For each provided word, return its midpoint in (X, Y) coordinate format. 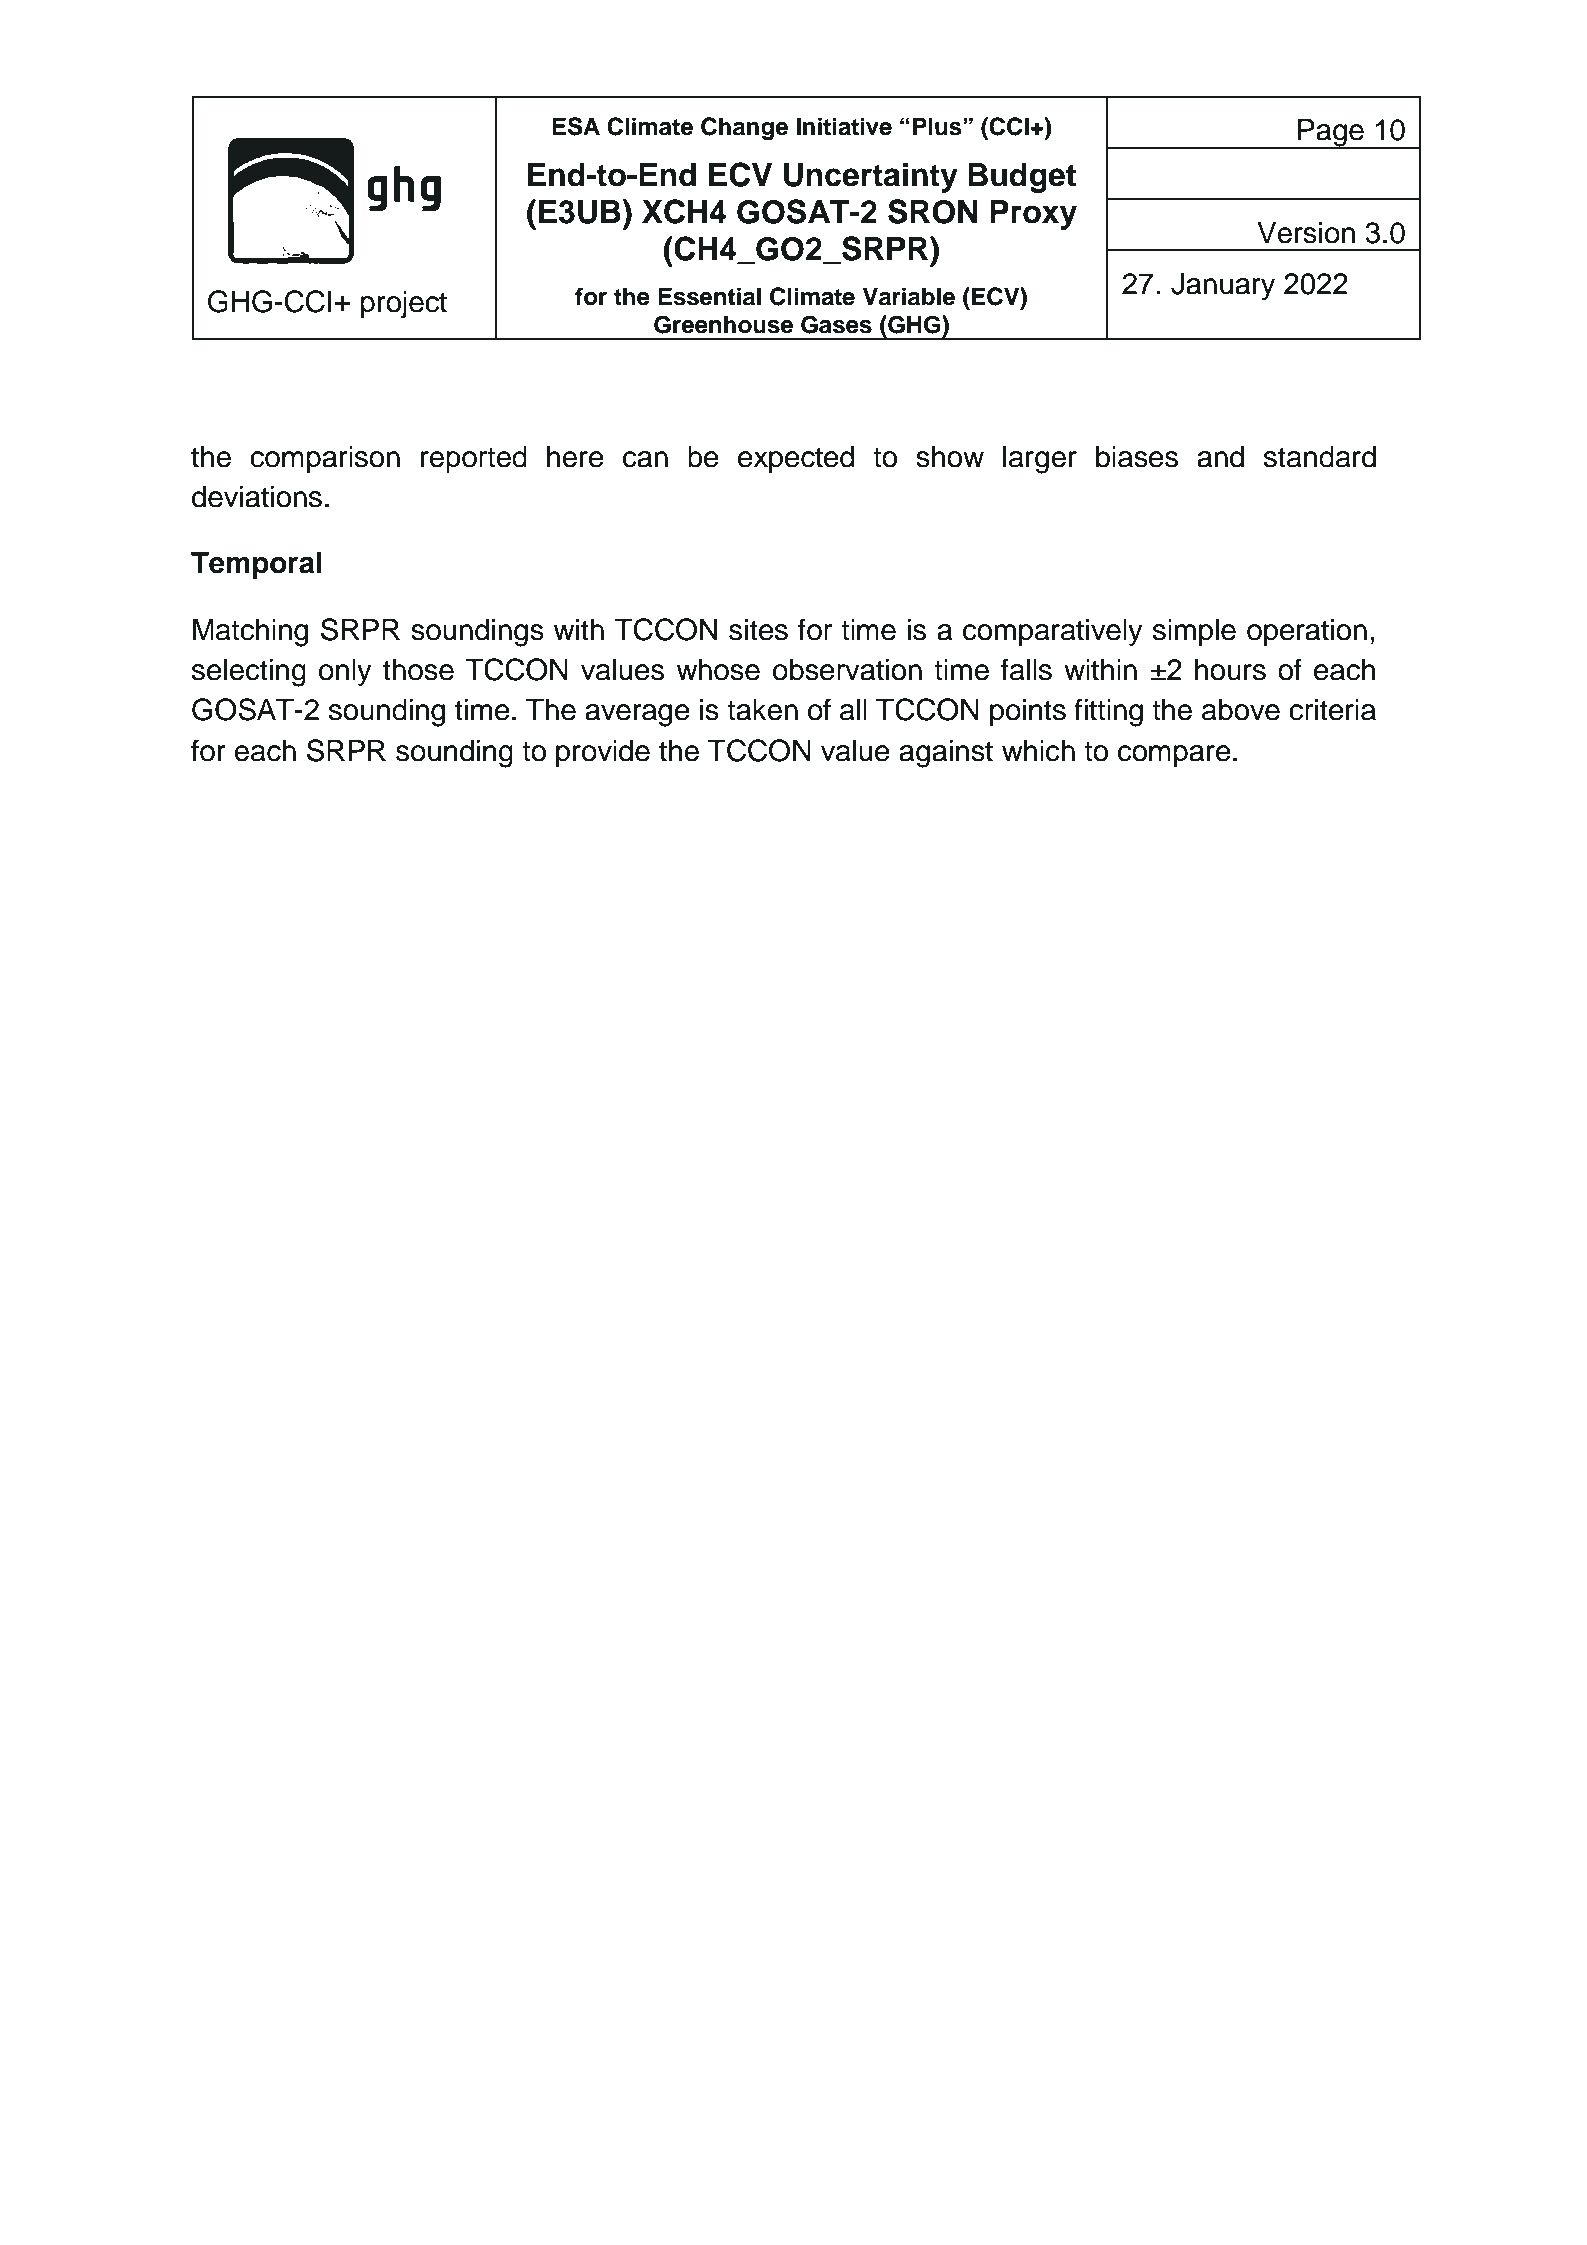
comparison (325, 459)
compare (1174, 756)
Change (744, 129)
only (345, 673)
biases (1137, 457)
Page (1331, 134)
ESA (576, 126)
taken (762, 710)
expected (796, 459)
